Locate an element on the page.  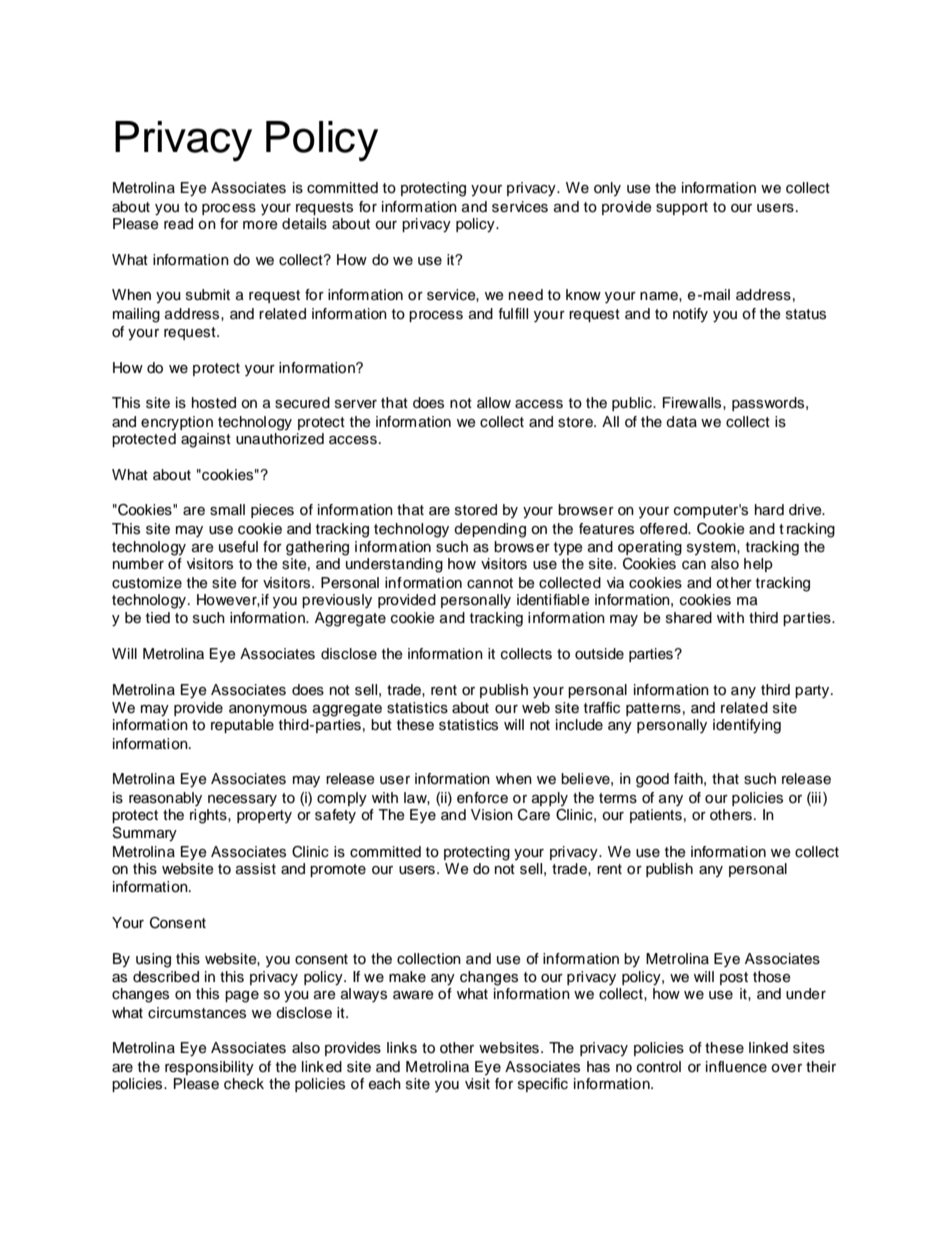
shared is located at coordinates (689, 618).
